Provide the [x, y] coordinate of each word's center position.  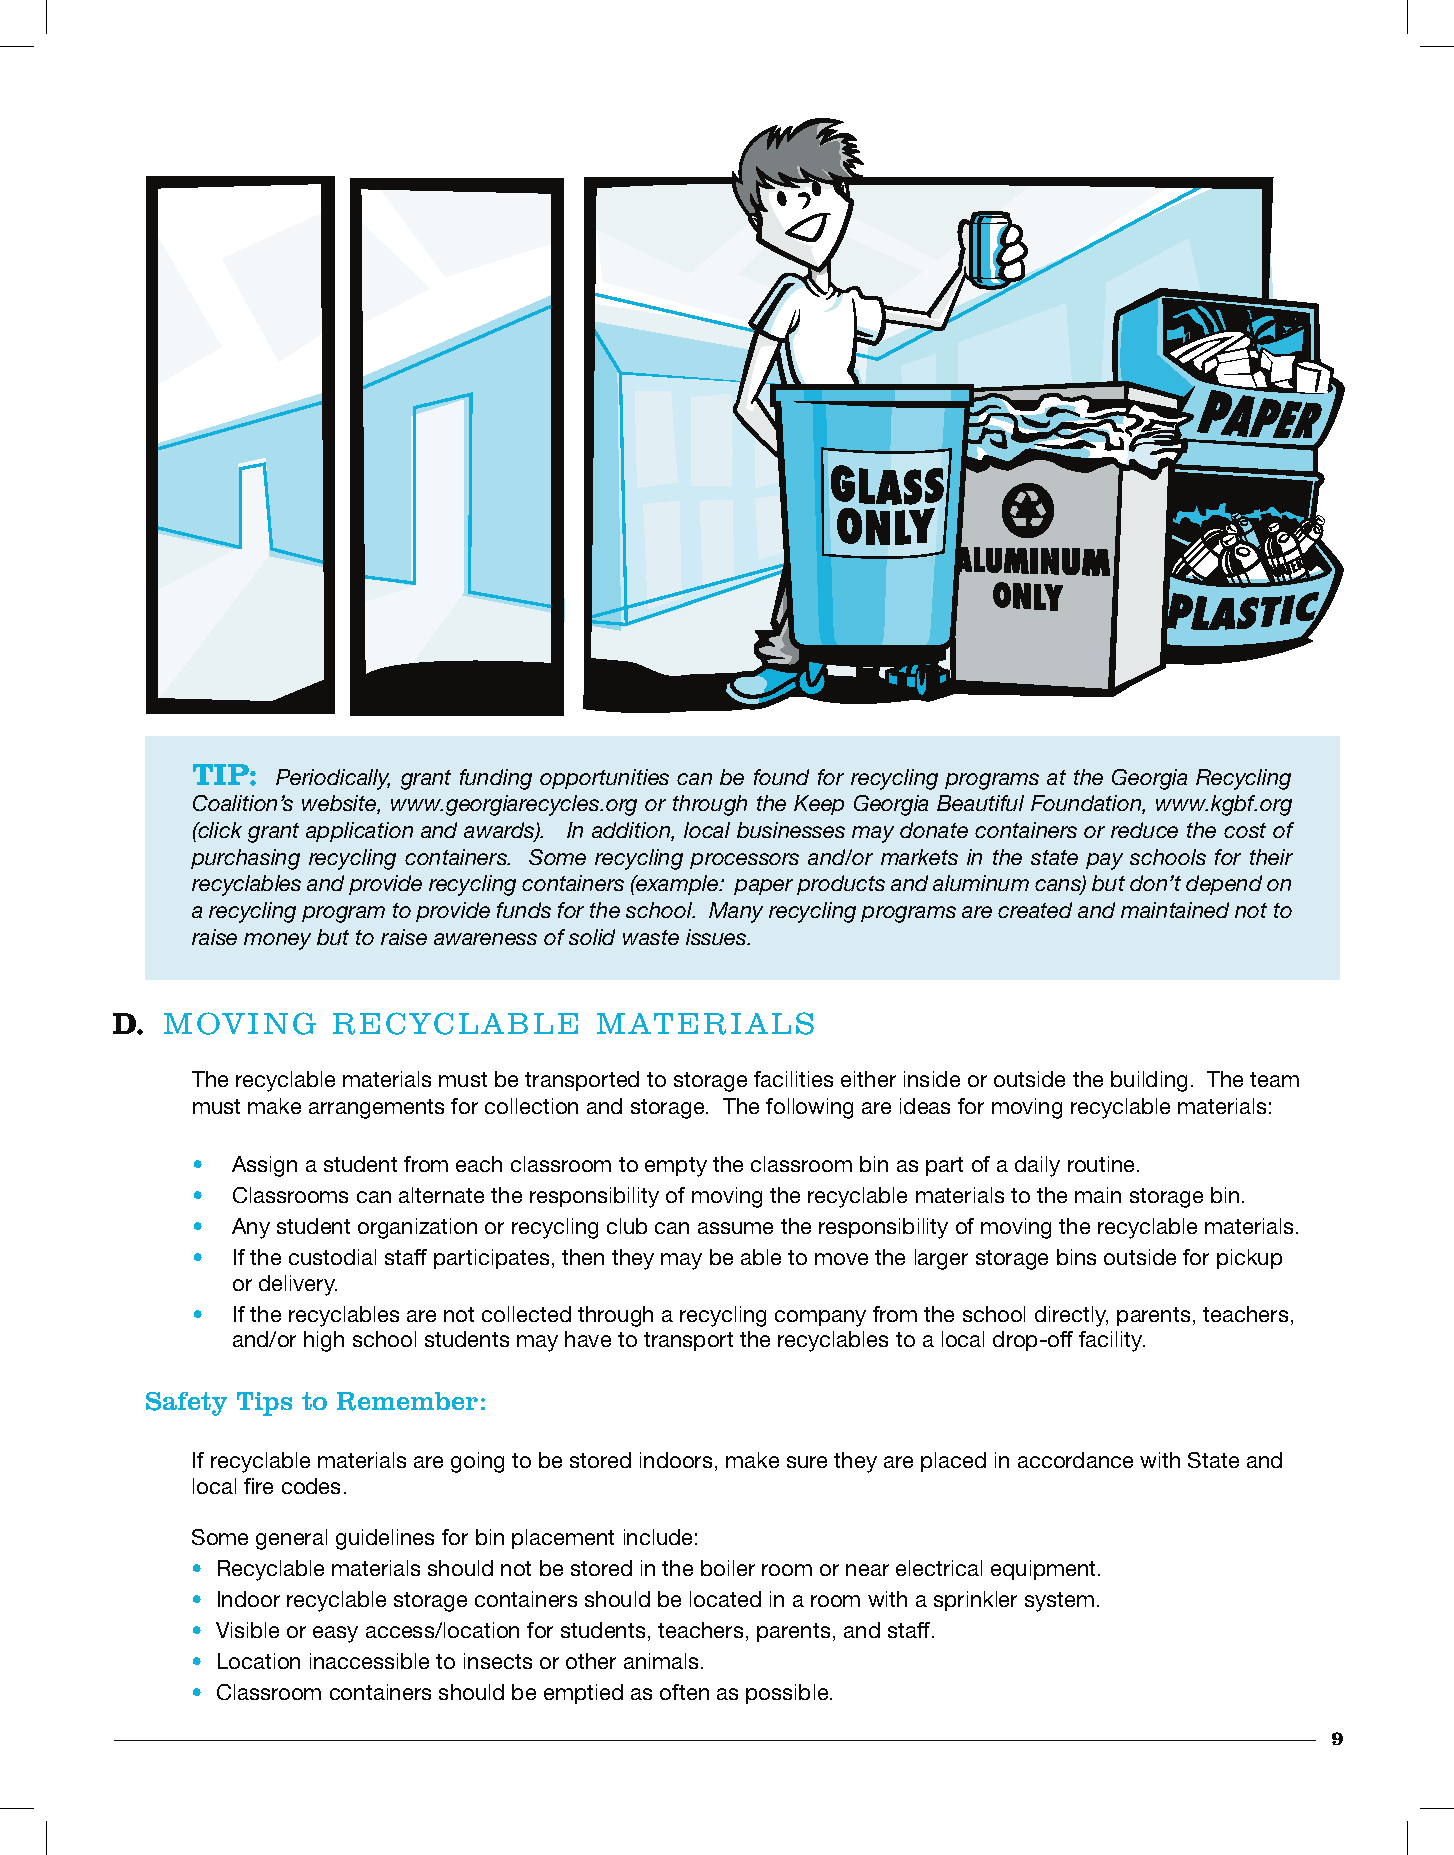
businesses [791, 830]
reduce [1144, 830]
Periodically [333, 779]
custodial [332, 1257]
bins [1076, 1257]
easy [335, 1634]
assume [735, 1228]
